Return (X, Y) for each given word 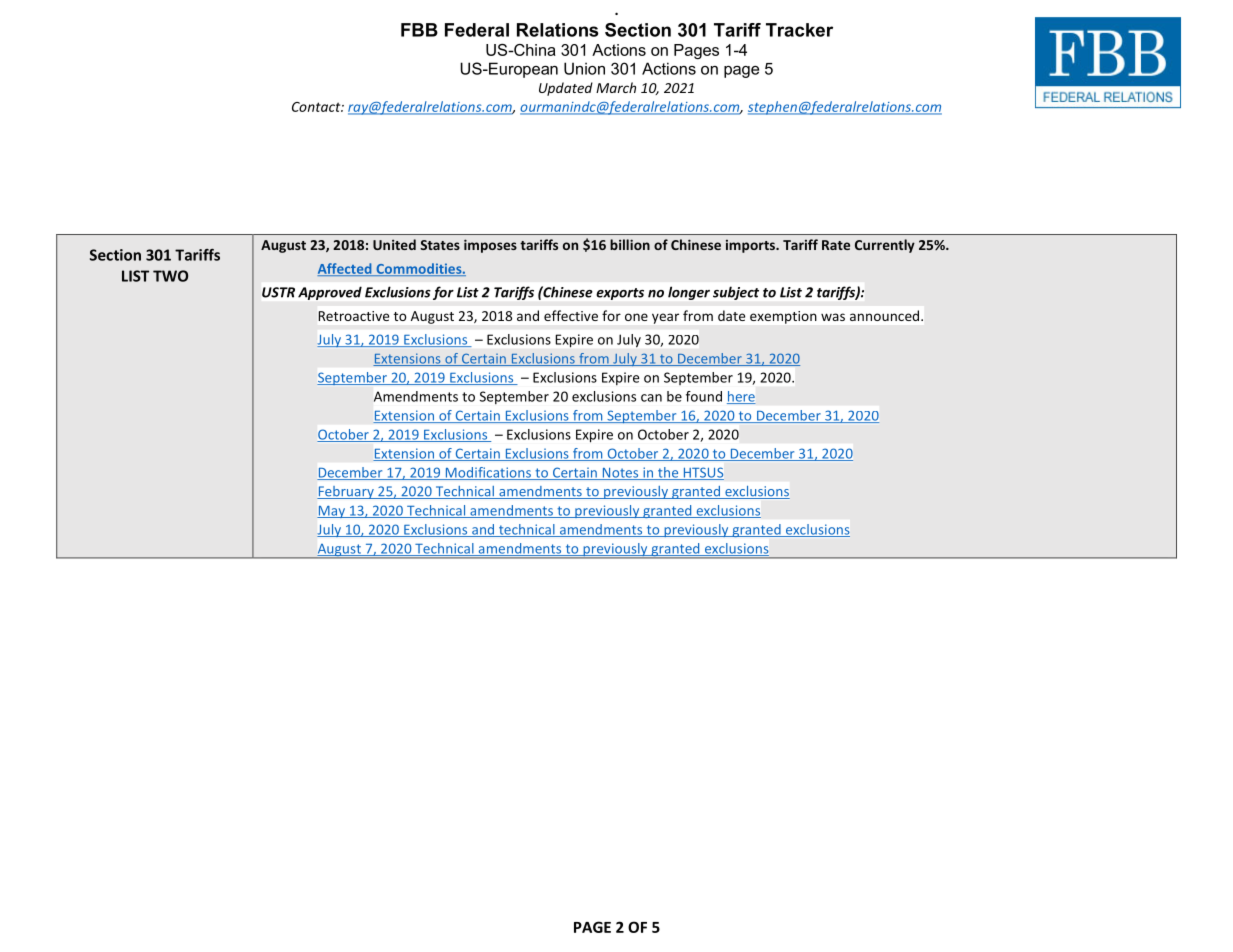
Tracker (799, 30)
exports (620, 294)
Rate (836, 245)
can (651, 398)
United (394, 244)
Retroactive (353, 316)
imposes (490, 246)
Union (584, 68)
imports (751, 246)
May (332, 512)
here (741, 397)
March (616, 87)
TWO (170, 276)
